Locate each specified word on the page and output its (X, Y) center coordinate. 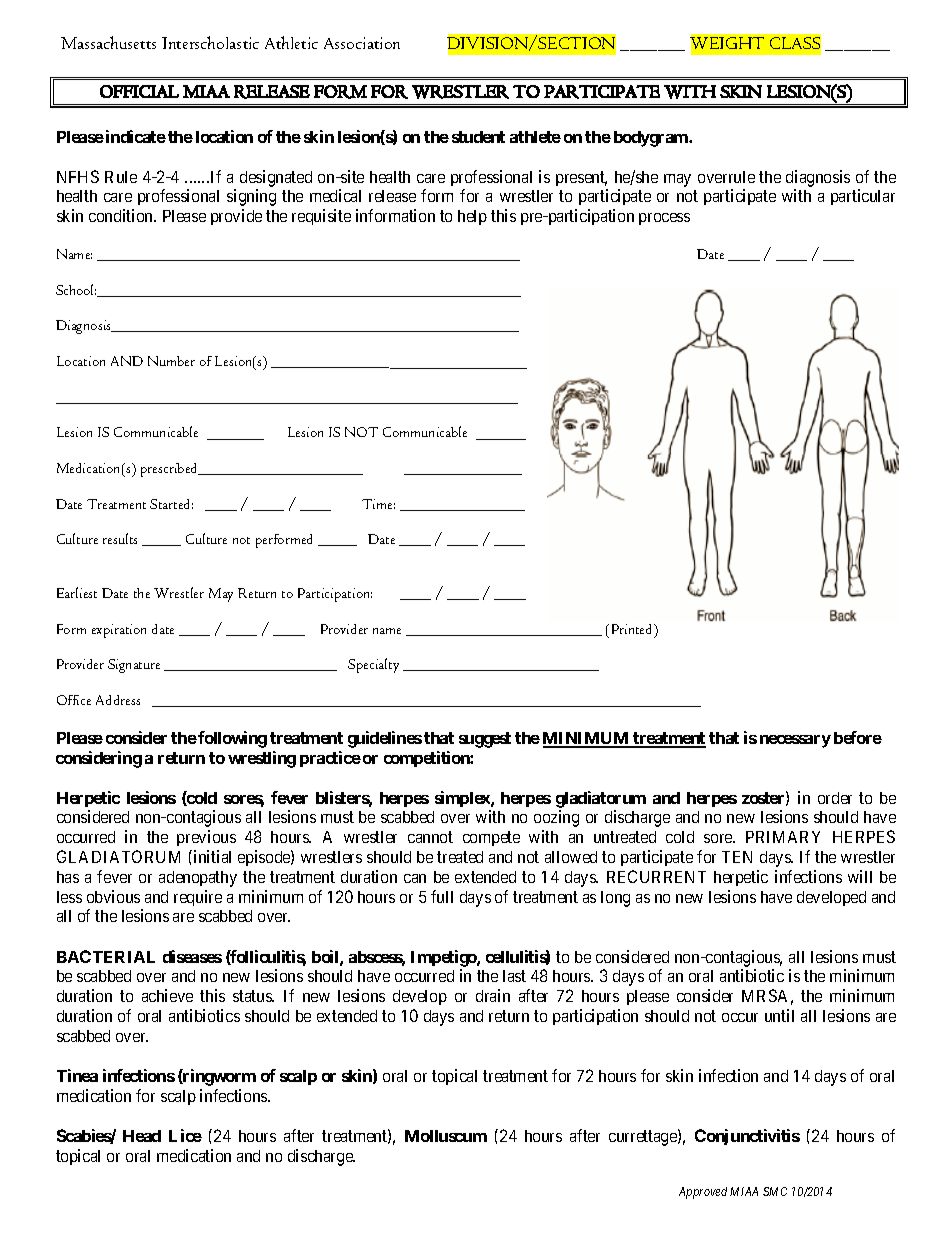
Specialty (373, 665)
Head (142, 1136)
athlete (535, 137)
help (472, 217)
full (442, 896)
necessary (795, 741)
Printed (634, 630)
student (478, 137)
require (198, 898)
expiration (119, 631)
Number (171, 361)
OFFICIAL (139, 91)
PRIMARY (783, 837)
